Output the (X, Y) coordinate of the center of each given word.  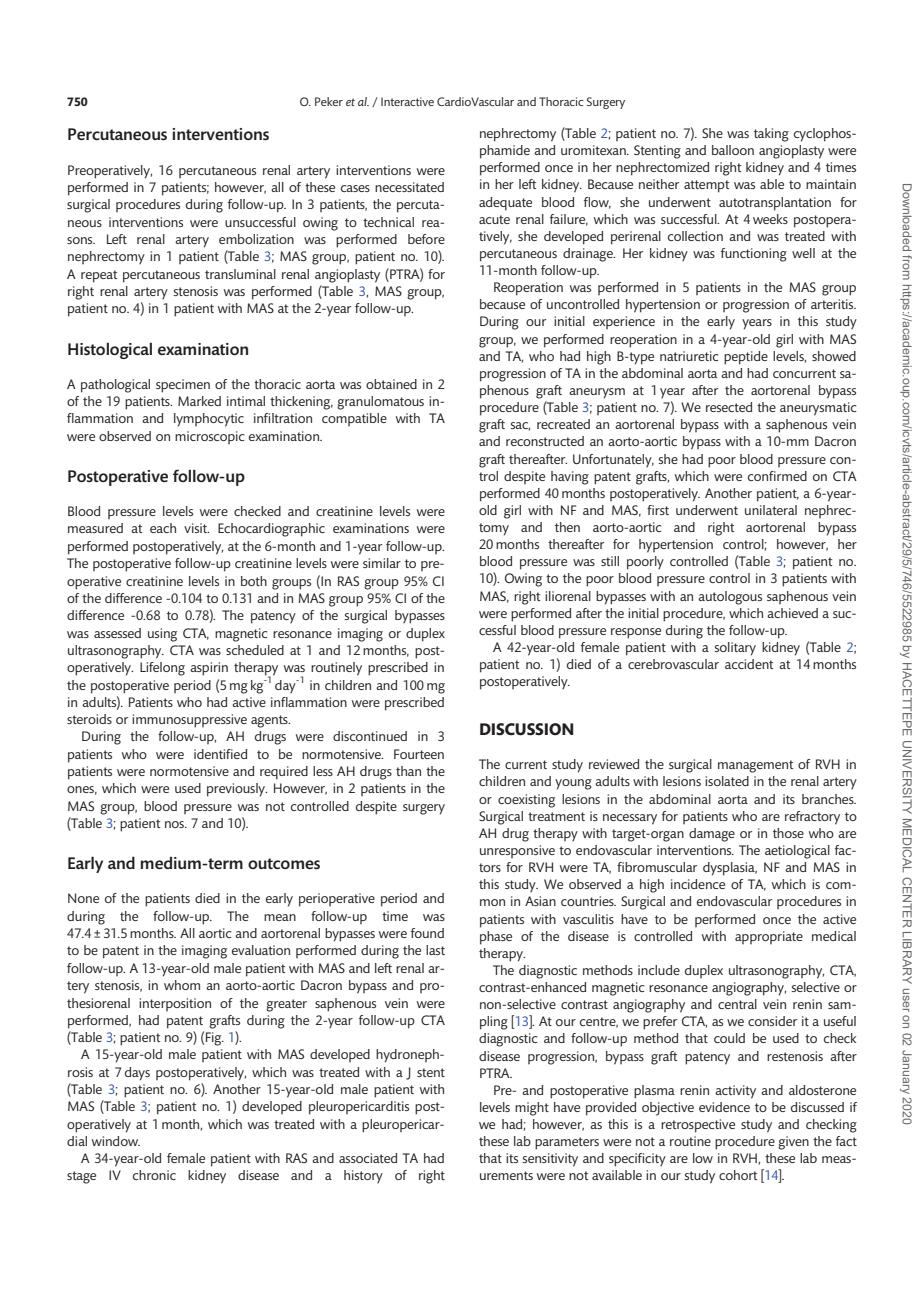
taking (771, 135)
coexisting (526, 801)
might (532, 1109)
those (788, 833)
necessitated (409, 187)
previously (237, 790)
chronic (154, 1175)
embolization (256, 239)
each (163, 528)
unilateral (771, 510)
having (570, 478)
